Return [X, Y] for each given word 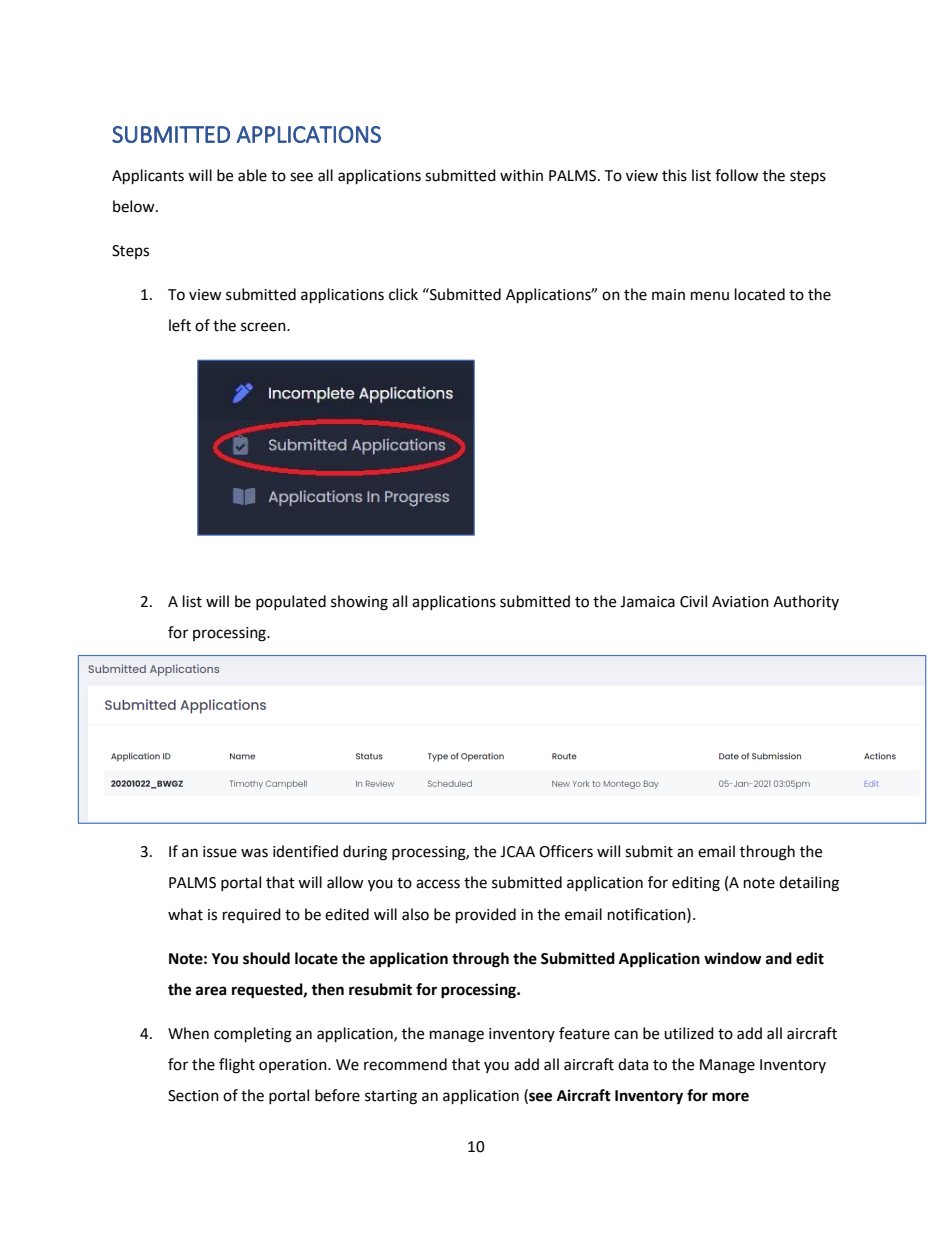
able [252, 175]
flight [237, 1066]
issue [220, 852]
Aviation [740, 602]
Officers [566, 851]
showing [359, 603]
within [521, 175]
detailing [809, 884]
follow [737, 175]
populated [291, 602]
